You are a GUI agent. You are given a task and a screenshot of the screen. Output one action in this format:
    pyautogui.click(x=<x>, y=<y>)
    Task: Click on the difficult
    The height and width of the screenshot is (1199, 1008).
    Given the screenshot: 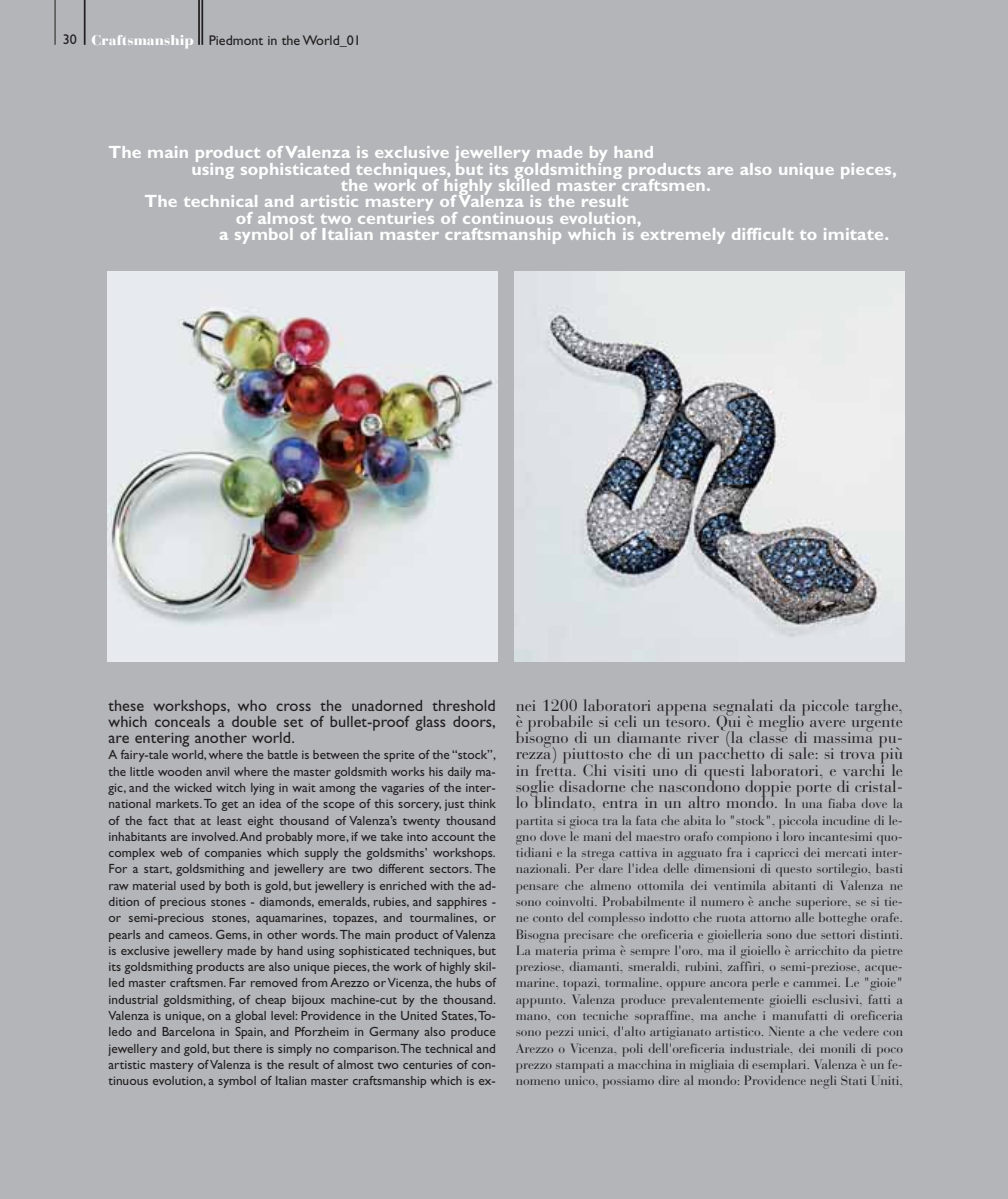 What is the action you would take?
    pyautogui.click(x=762, y=234)
